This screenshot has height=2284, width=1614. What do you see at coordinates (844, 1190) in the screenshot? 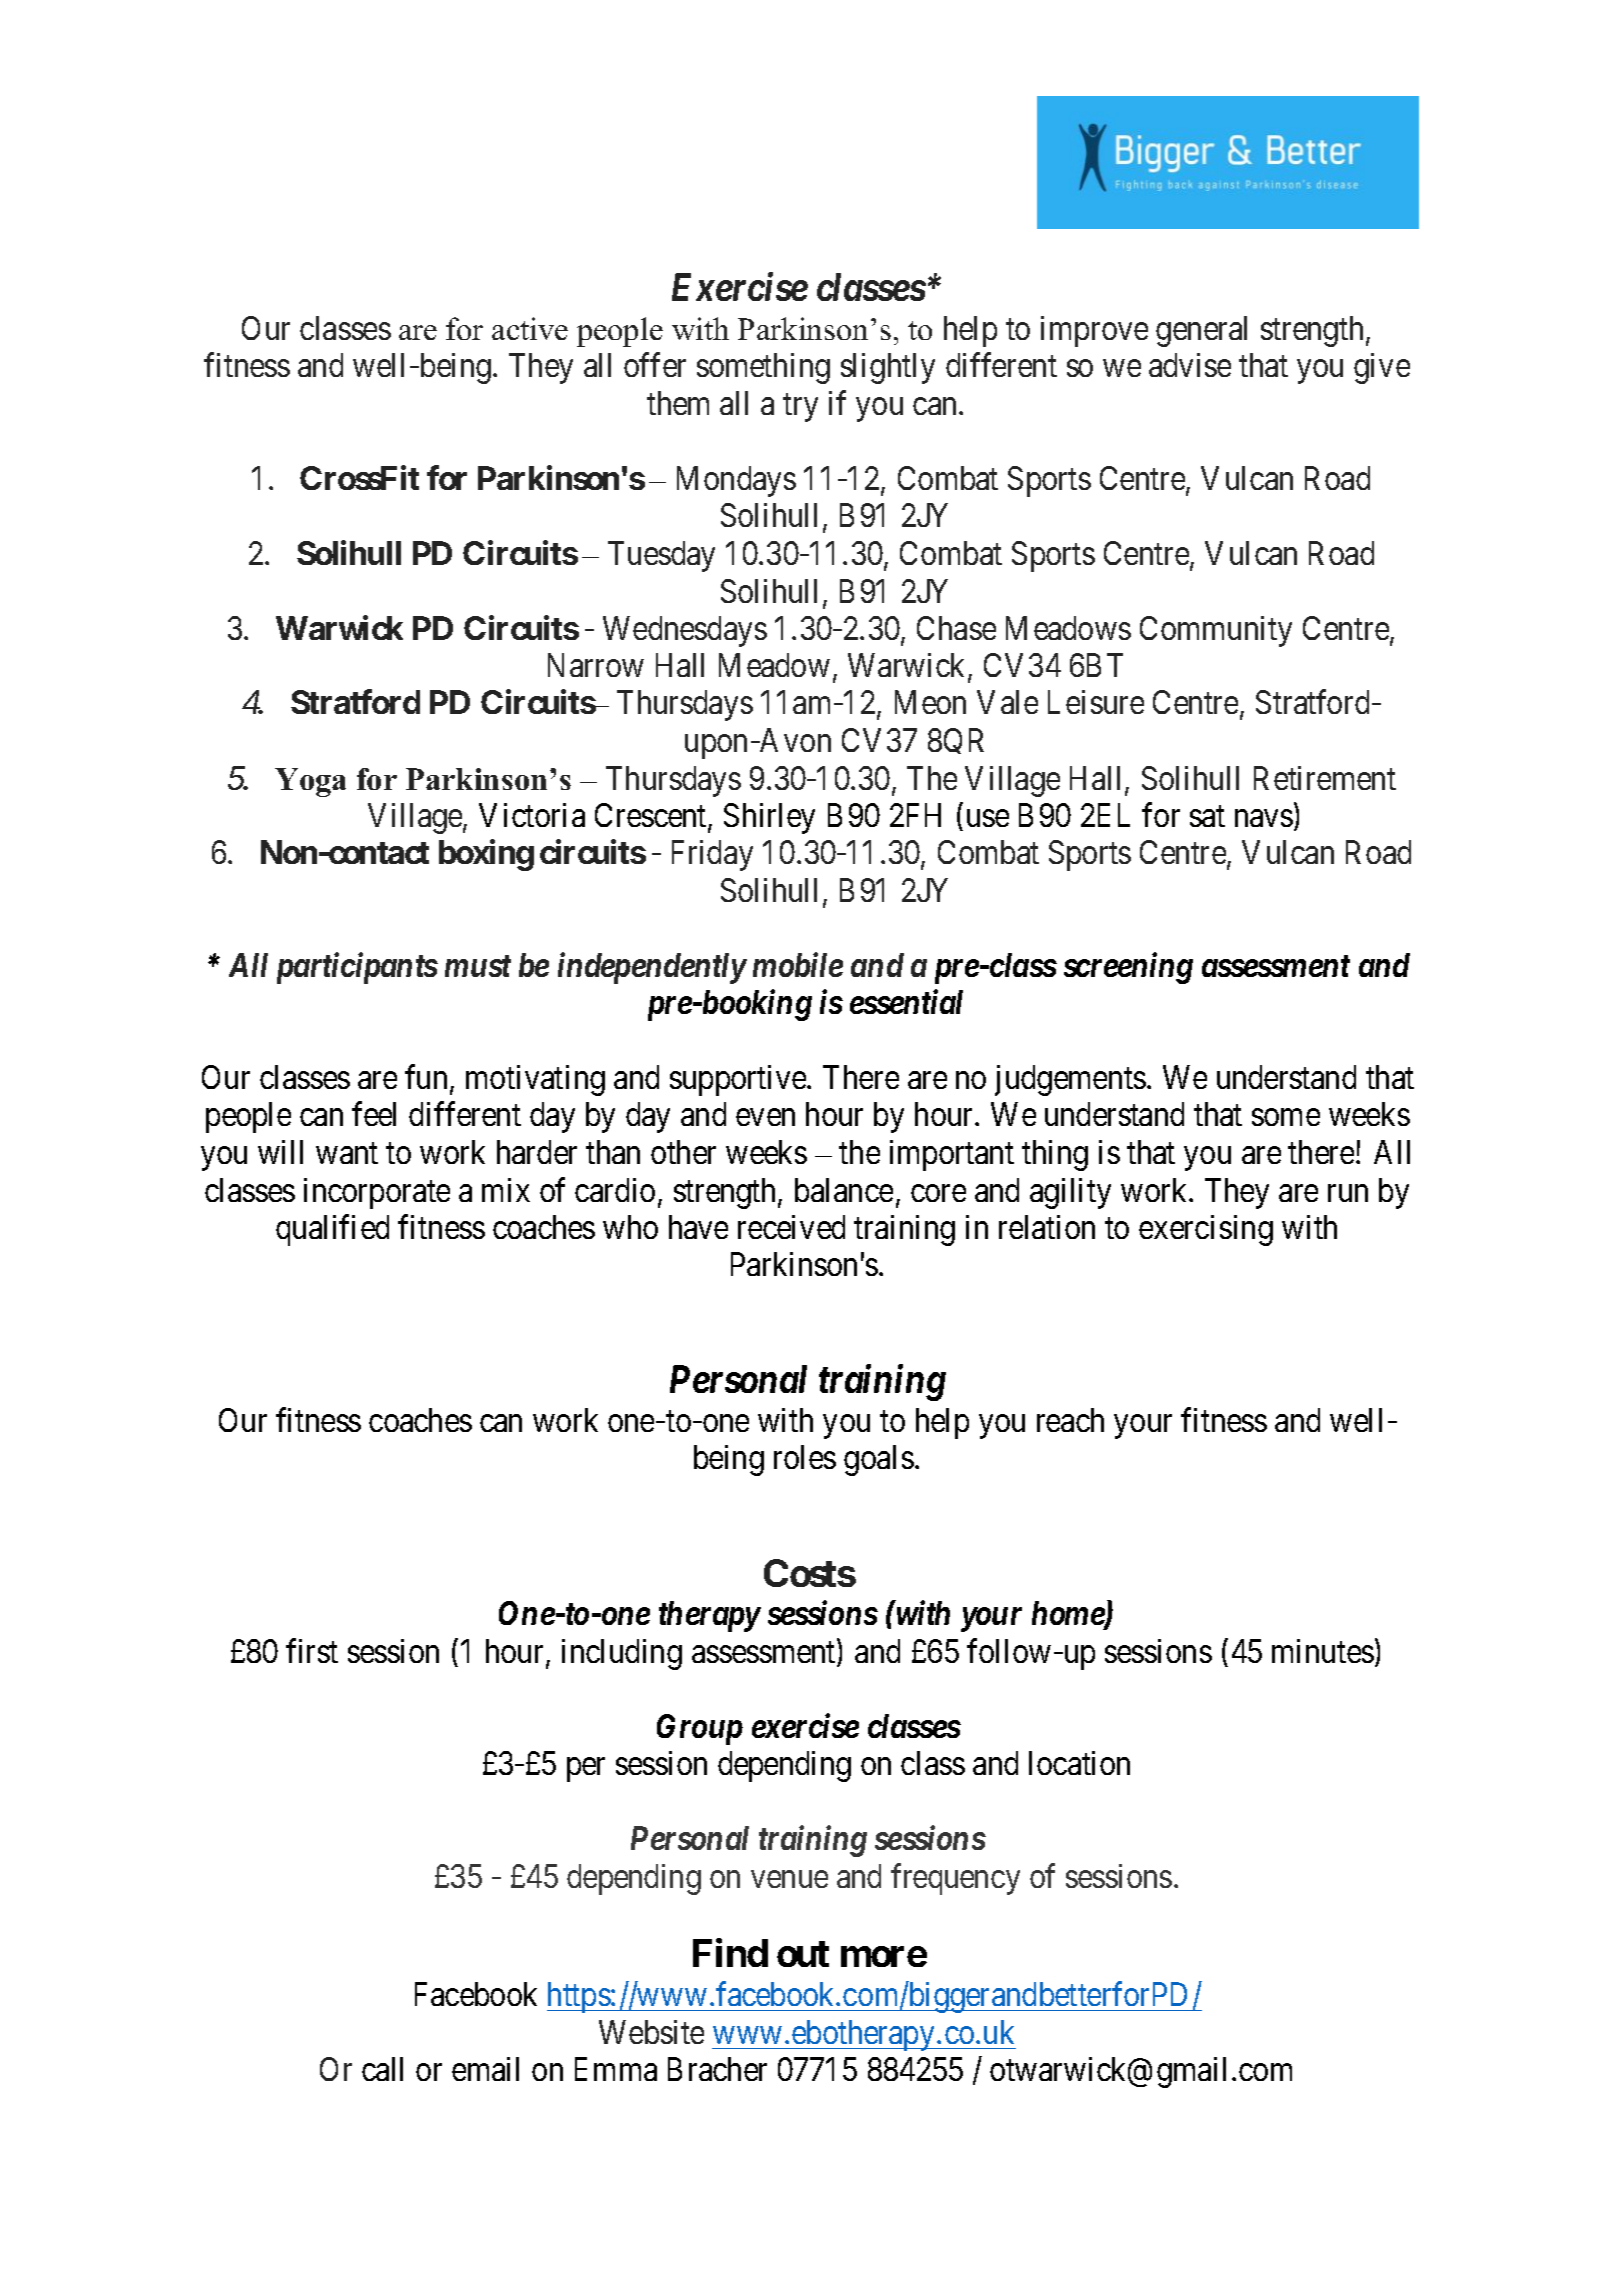
I see `balance` at bounding box center [844, 1190].
